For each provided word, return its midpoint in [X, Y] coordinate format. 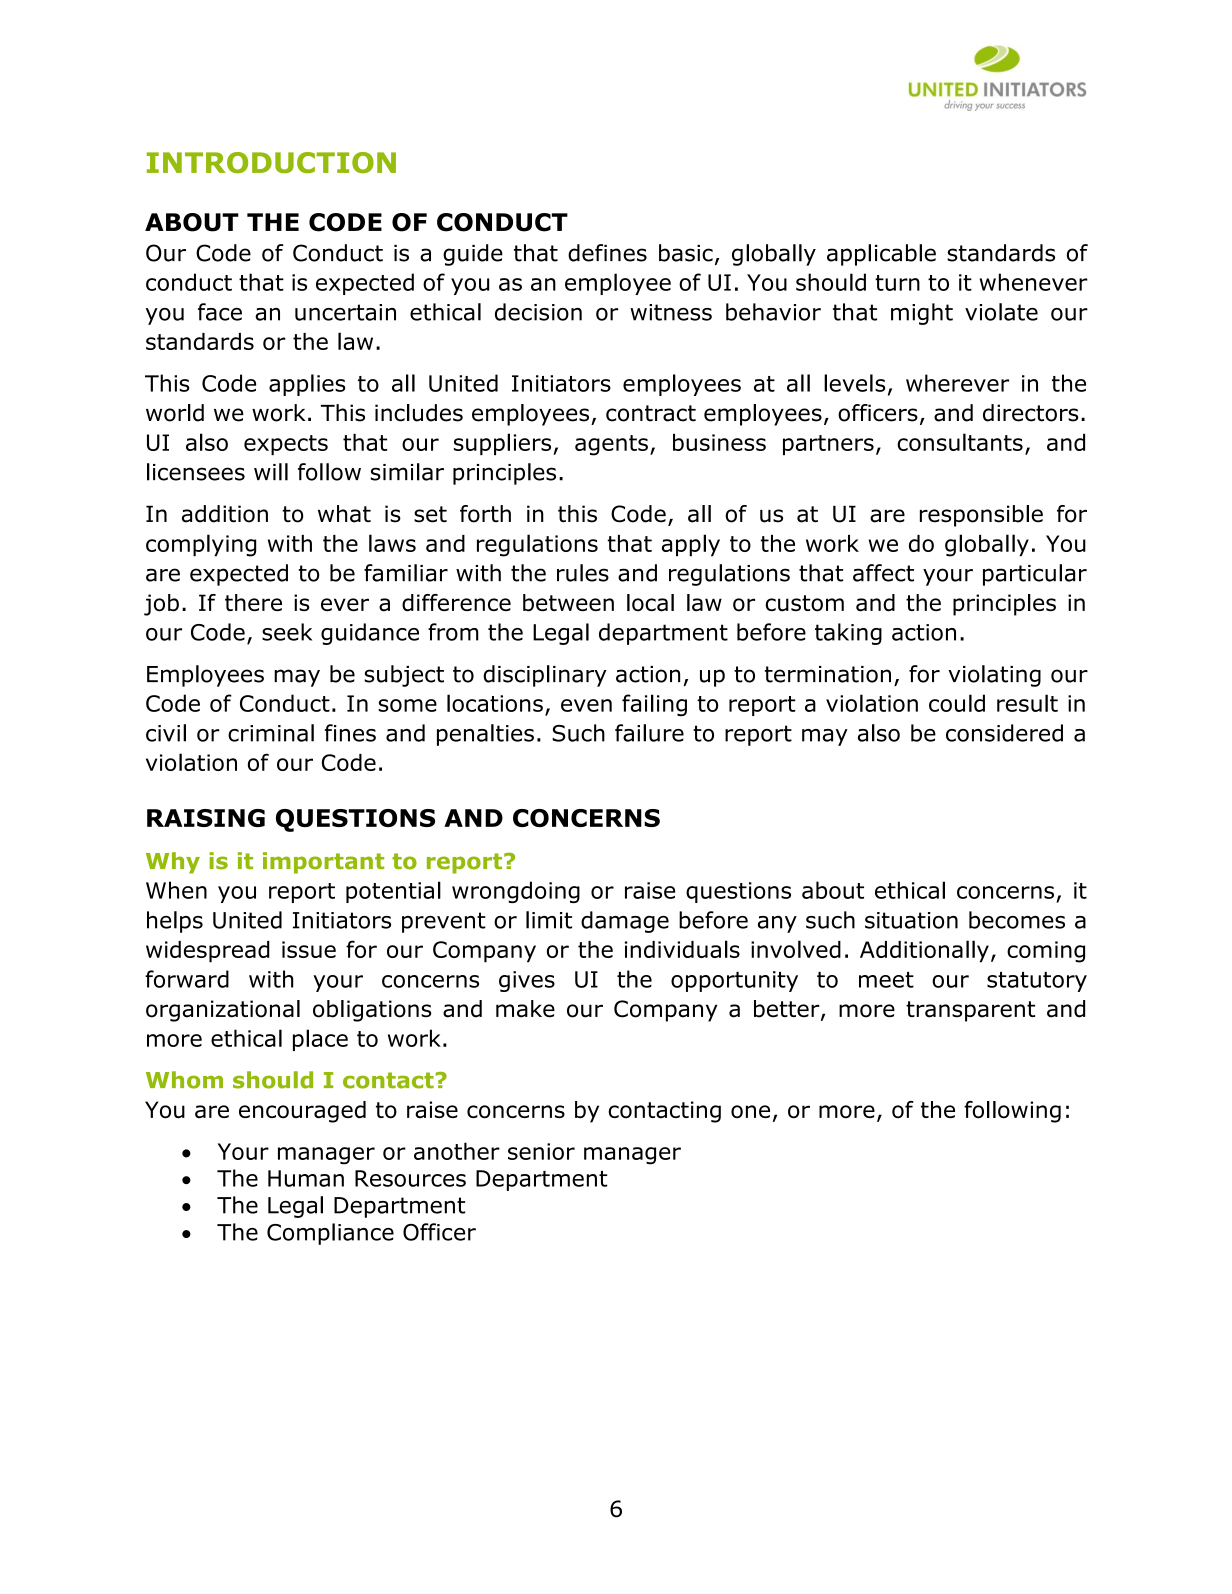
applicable [881, 255]
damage [625, 922]
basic [686, 253]
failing [654, 705]
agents [611, 445]
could [957, 703]
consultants [960, 442]
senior [541, 1151]
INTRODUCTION [271, 162]
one [750, 1112]
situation [911, 920]
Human [306, 1178]
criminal [271, 733]
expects [286, 445]
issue [309, 949]
